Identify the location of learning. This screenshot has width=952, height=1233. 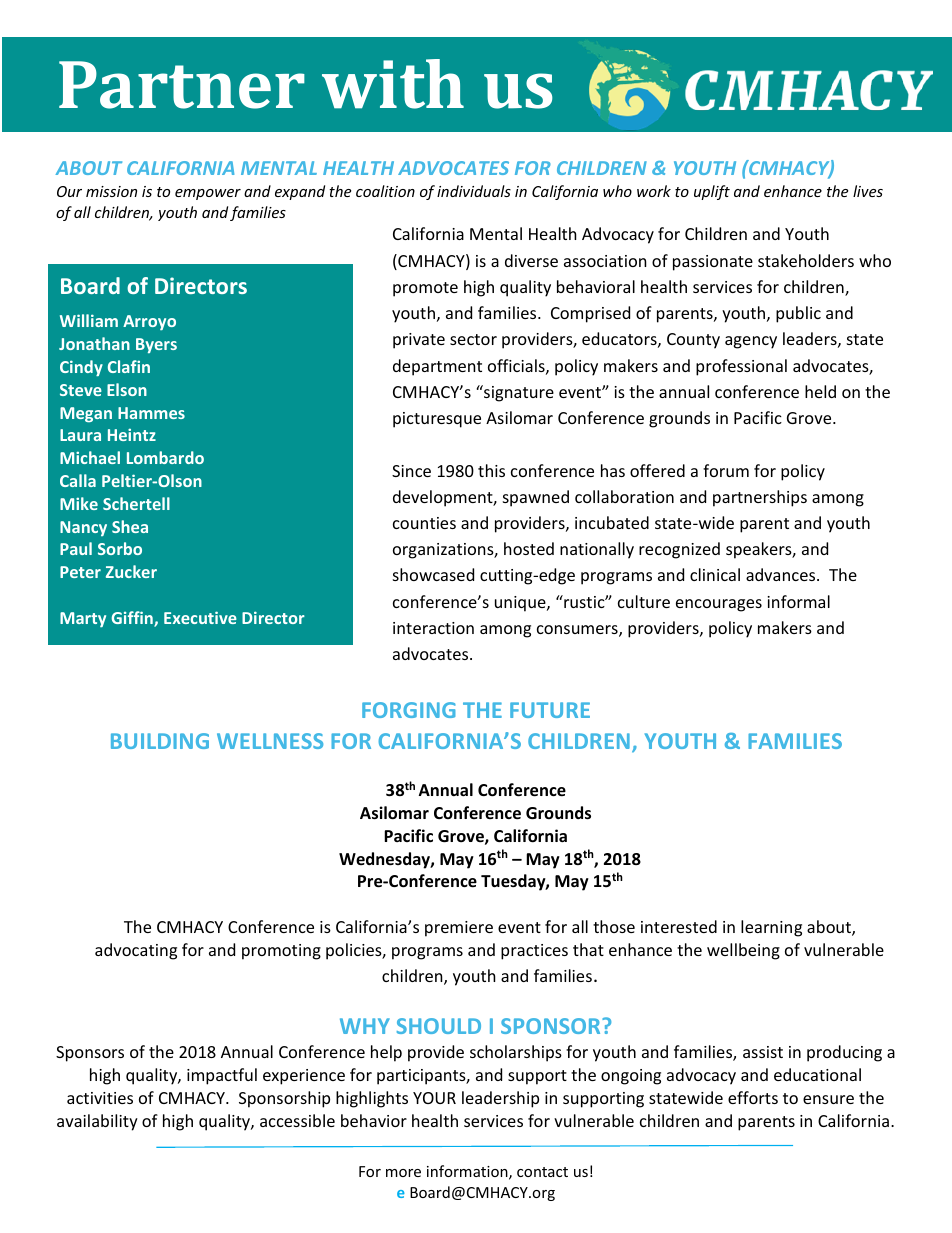
(771, 928).
